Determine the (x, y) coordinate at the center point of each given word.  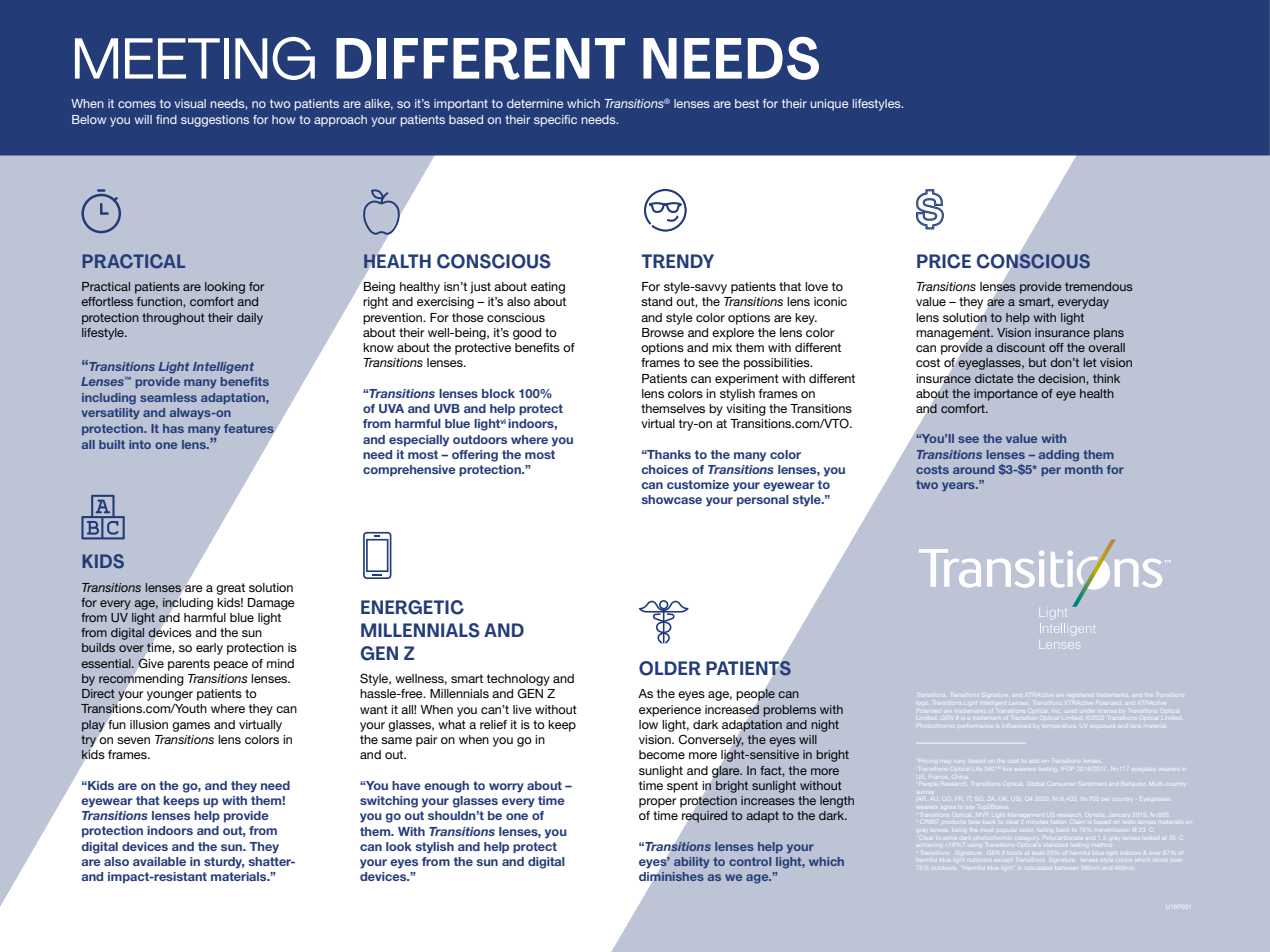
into (140, 444)
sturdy (224, 863)
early (209, 649)
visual (190, 103)
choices (665, 469)
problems (789, 711)
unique (829, 105)
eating (548, 288)
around (974, 469)
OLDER (670, 668)
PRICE (944, 261)
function (160, 301)
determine (535, 103)
